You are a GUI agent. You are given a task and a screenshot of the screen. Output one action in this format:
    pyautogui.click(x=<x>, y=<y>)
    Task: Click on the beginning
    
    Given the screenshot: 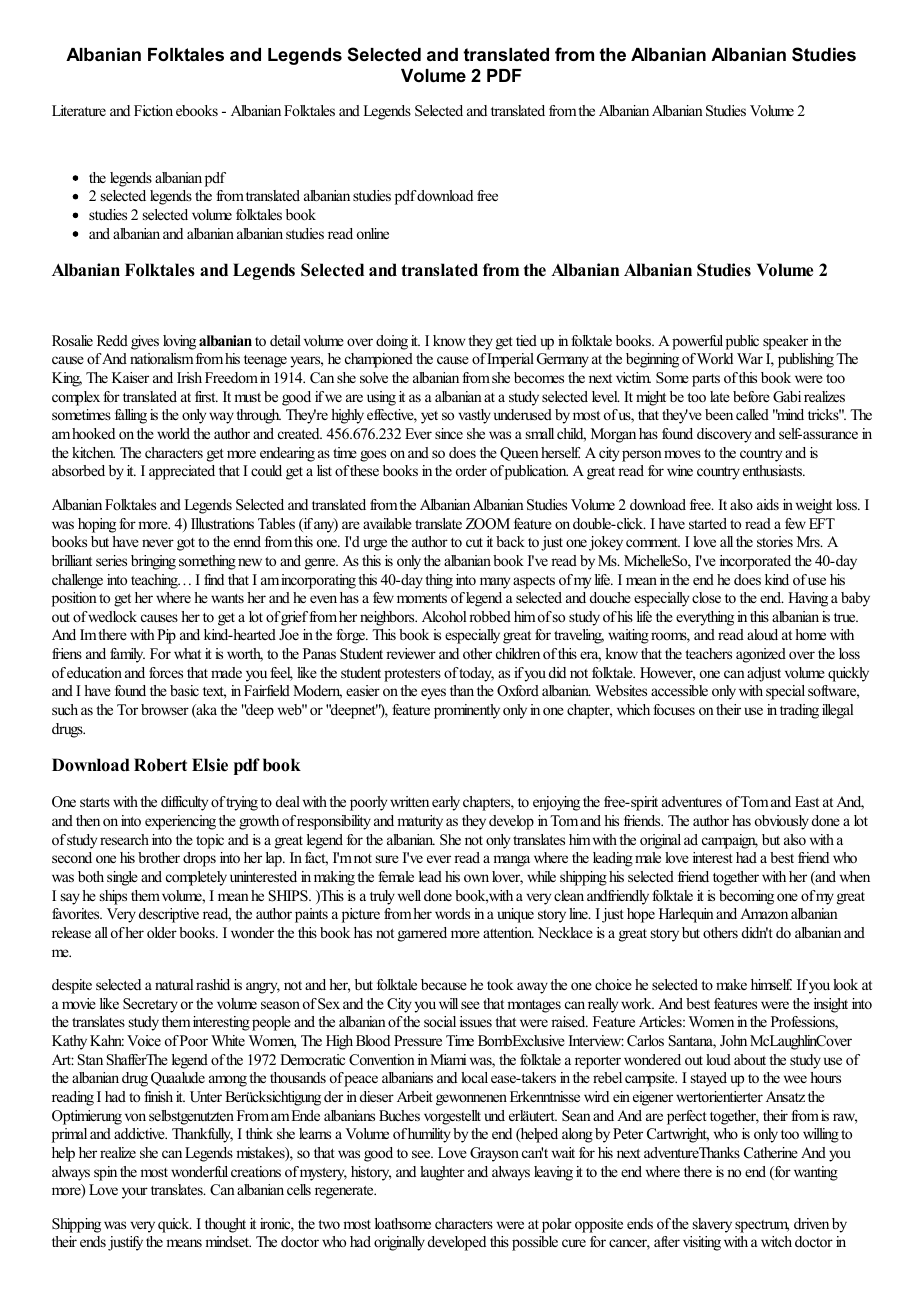 What is the action you would take?
    pyautogui.click(x=652, y=360)
